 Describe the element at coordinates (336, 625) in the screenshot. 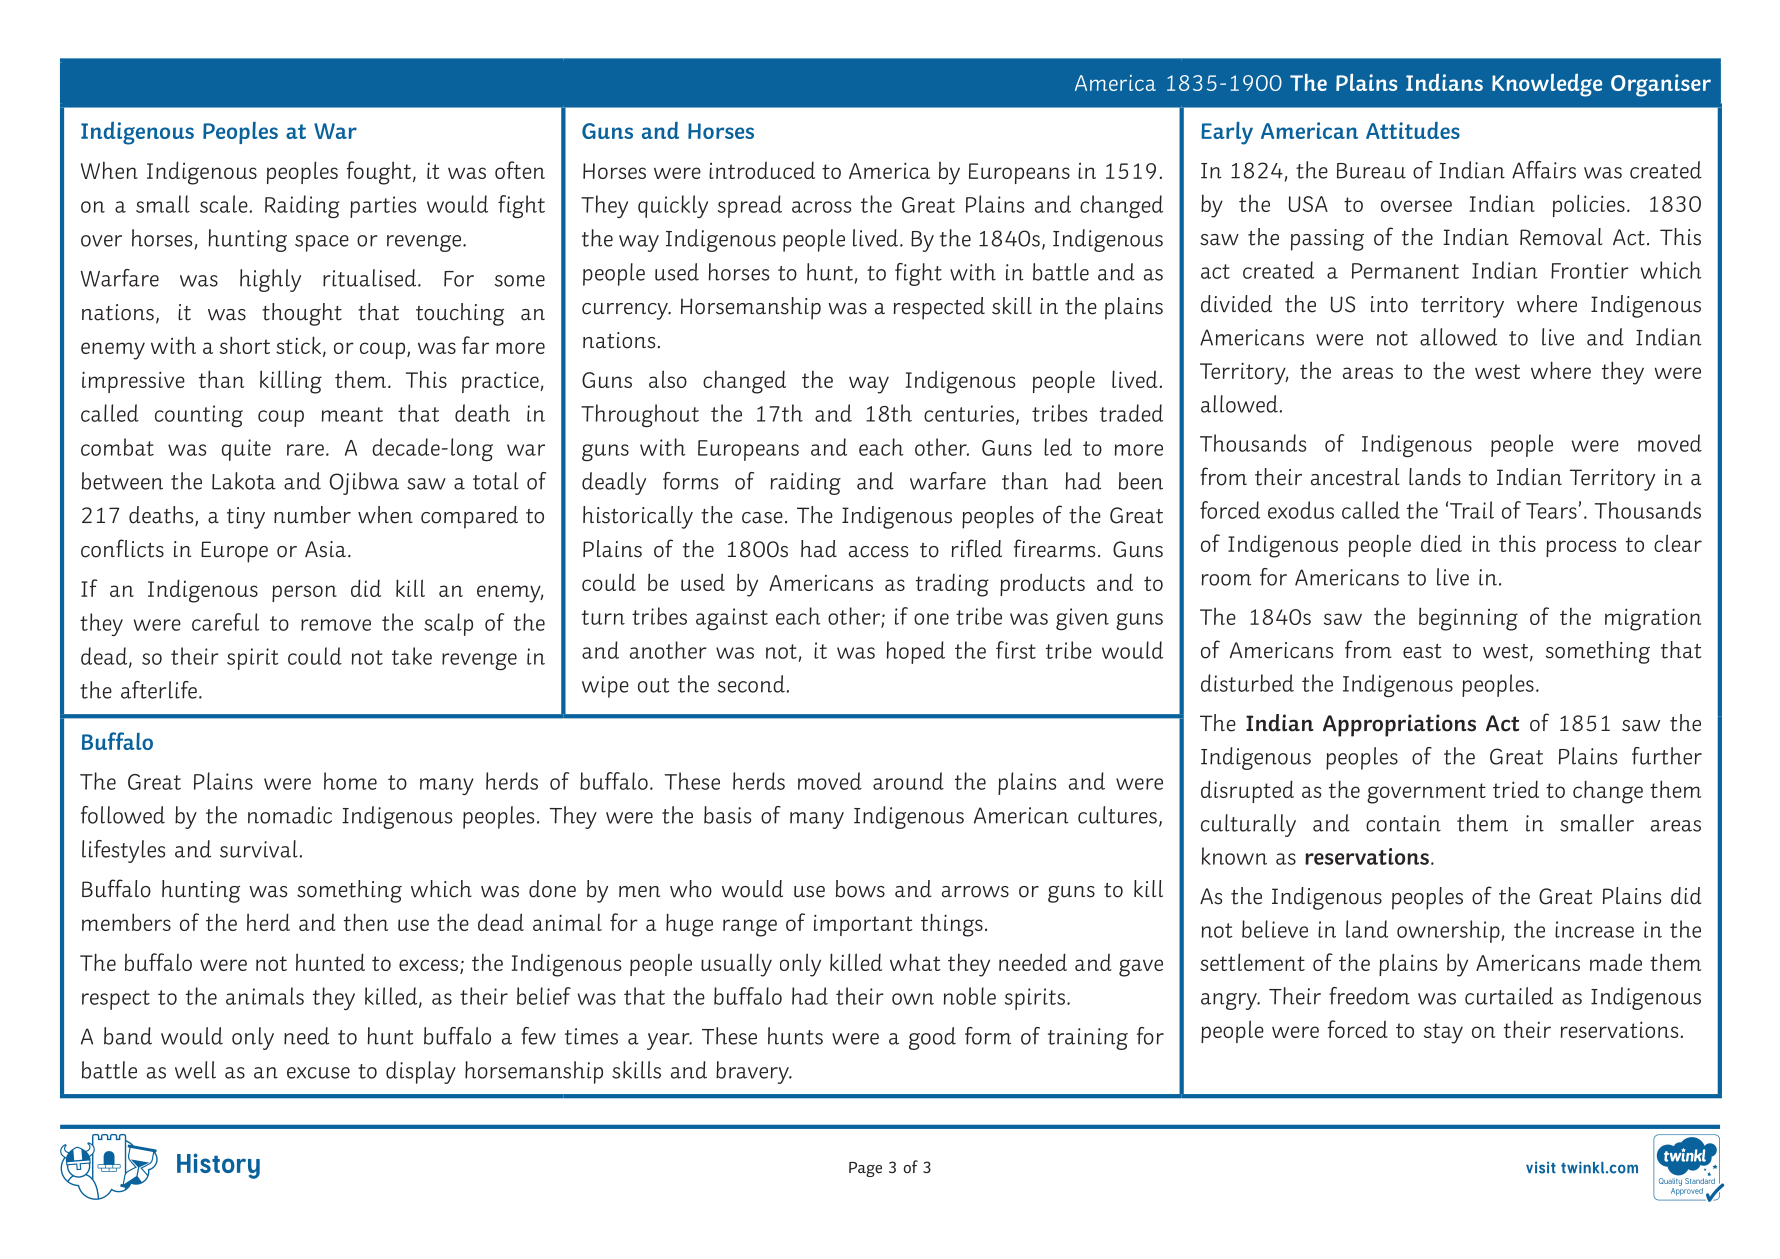

I see `remove` at that location.
